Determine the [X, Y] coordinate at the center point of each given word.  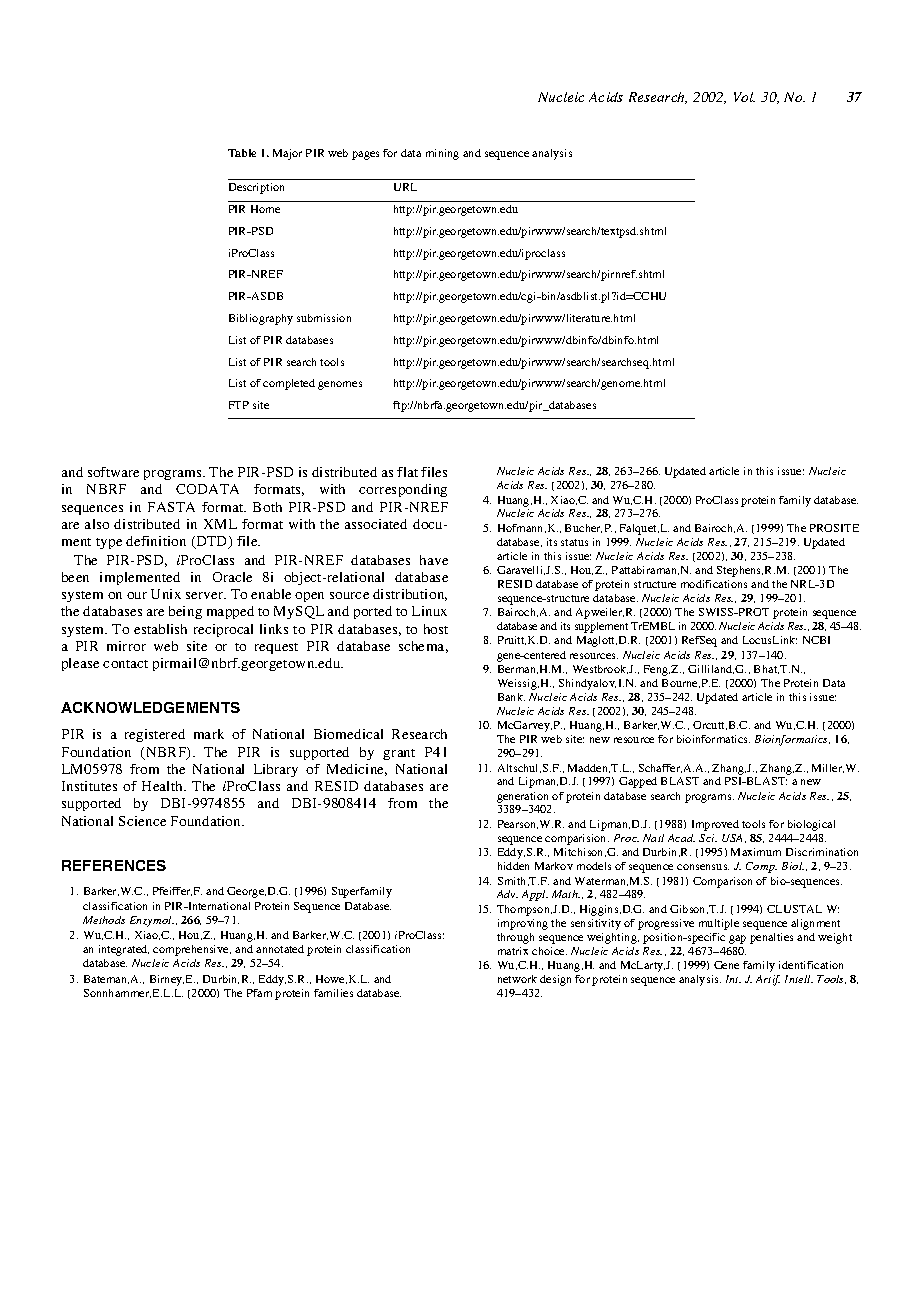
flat [407, 472]
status [574, 542]
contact [125, 664]
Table [242, 153]
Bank [511, 697]
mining [442, 154]
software [113, 472]
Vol [744, 97]
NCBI [816, 640]
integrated [124, 950]
